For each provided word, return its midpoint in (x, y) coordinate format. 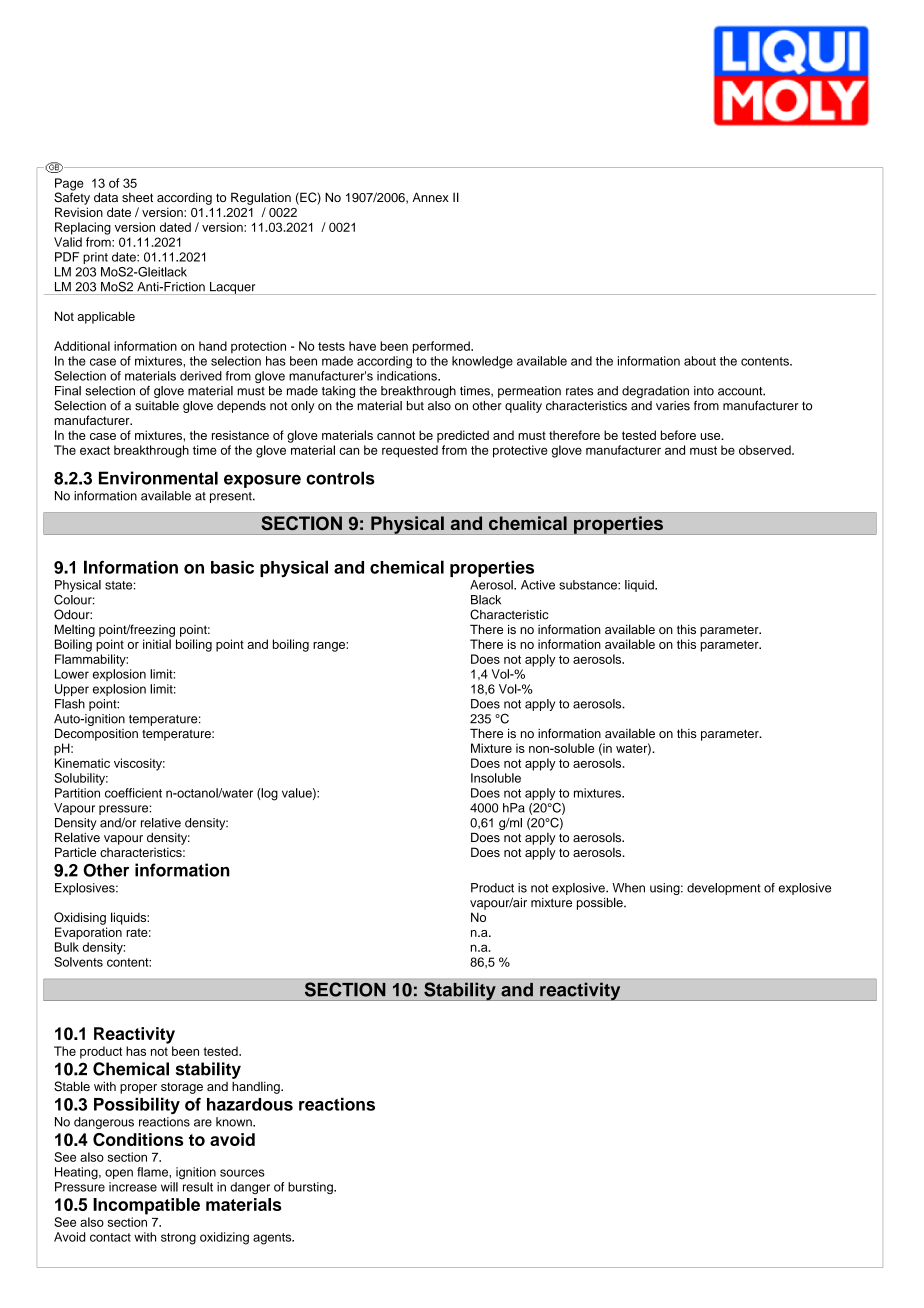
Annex (430, 197)
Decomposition (96, 734)
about (700, 361)
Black (486, 600)
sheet (137, 197)
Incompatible (146, 1206)
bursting (311, 1188)
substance (589, 585)
